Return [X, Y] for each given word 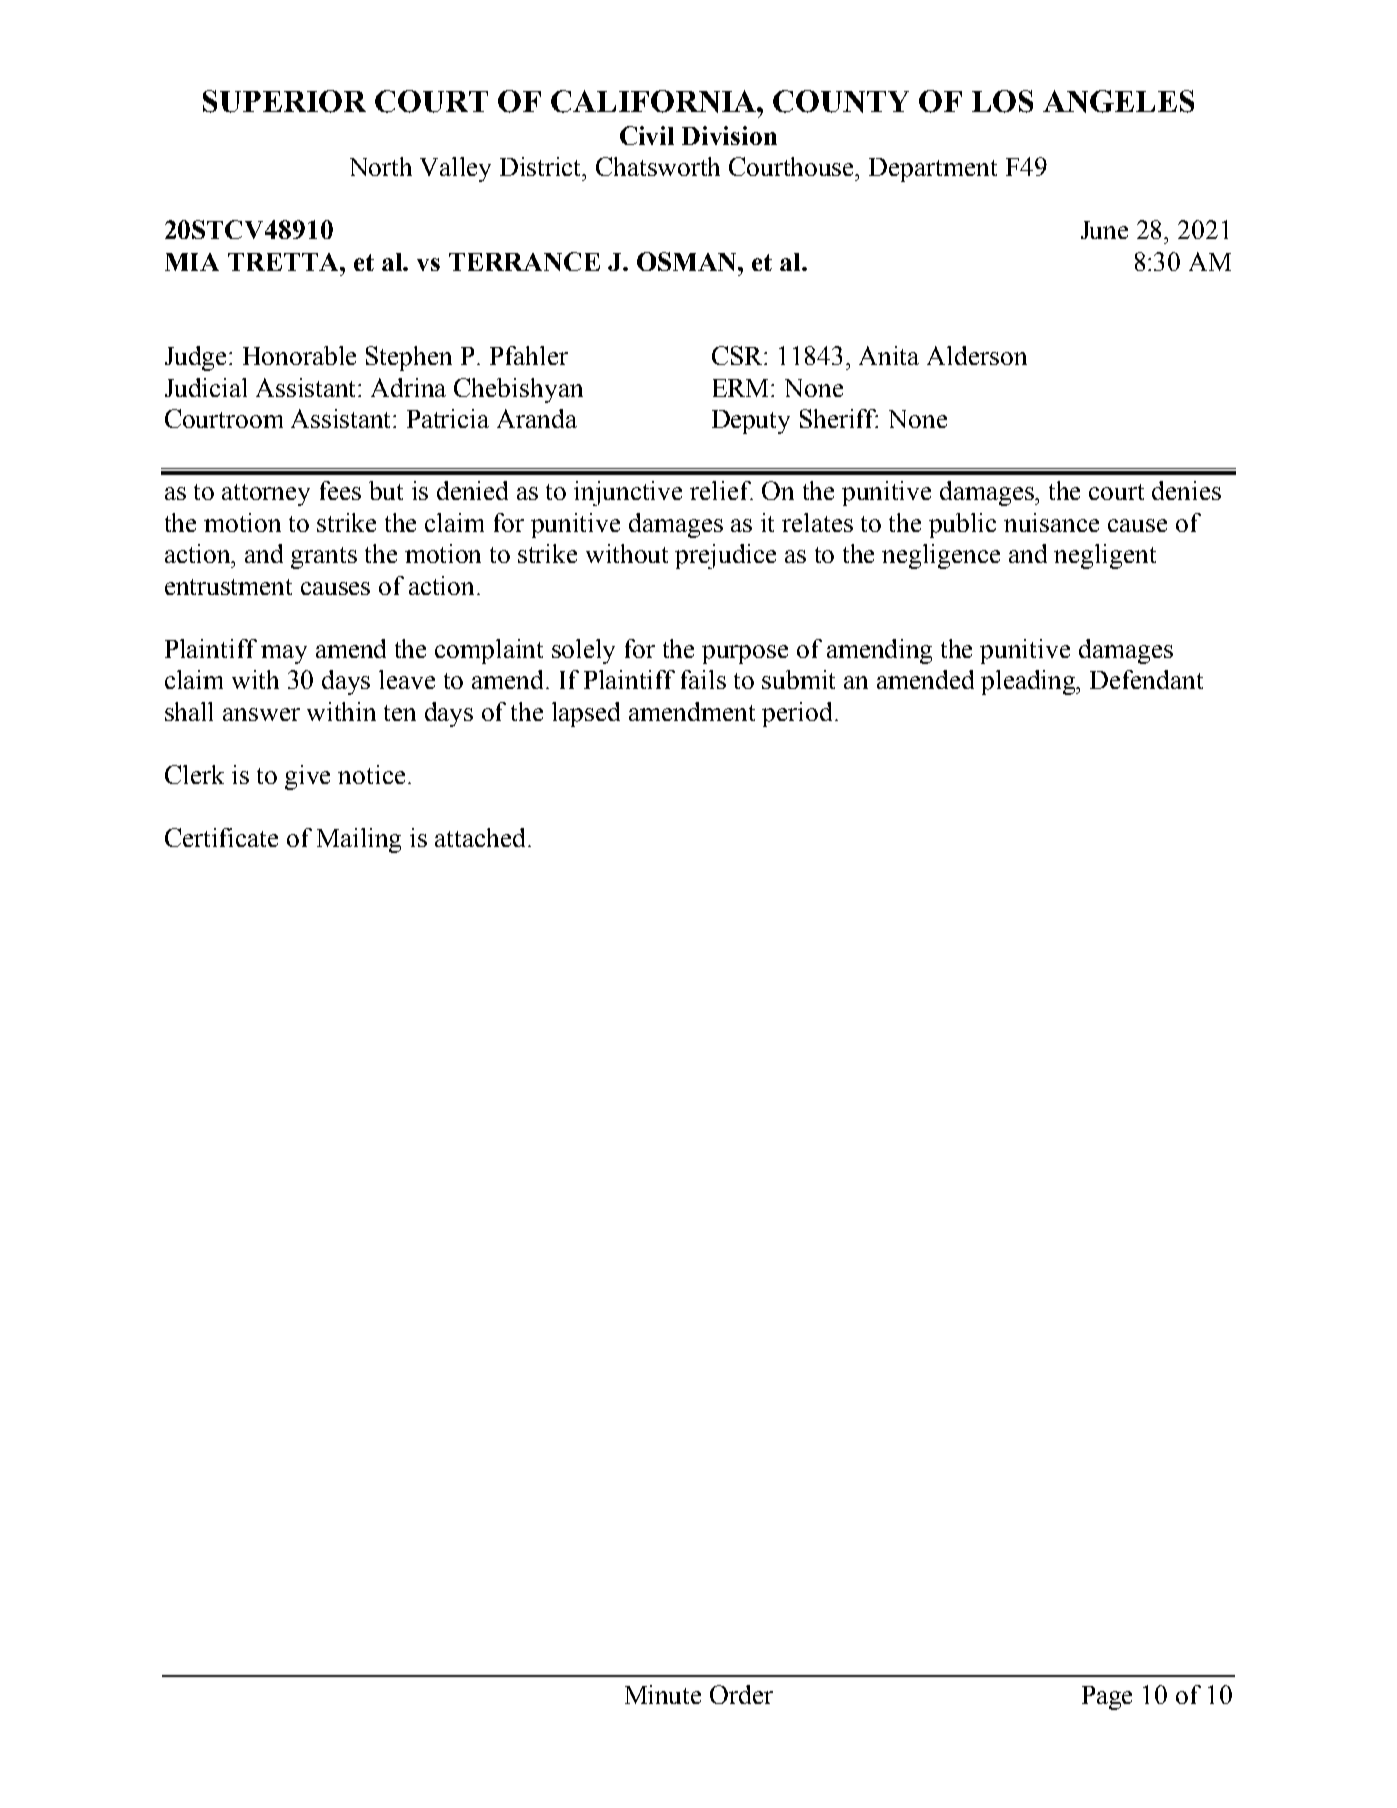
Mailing [359, 840]
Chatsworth [658, 166]
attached [482, 837]
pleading [1029, 682]
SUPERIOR [284, 101]
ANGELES [1118, 101]
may [284, 654]
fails [703, 679]
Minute [663, 1694]
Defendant [1146, 679]
